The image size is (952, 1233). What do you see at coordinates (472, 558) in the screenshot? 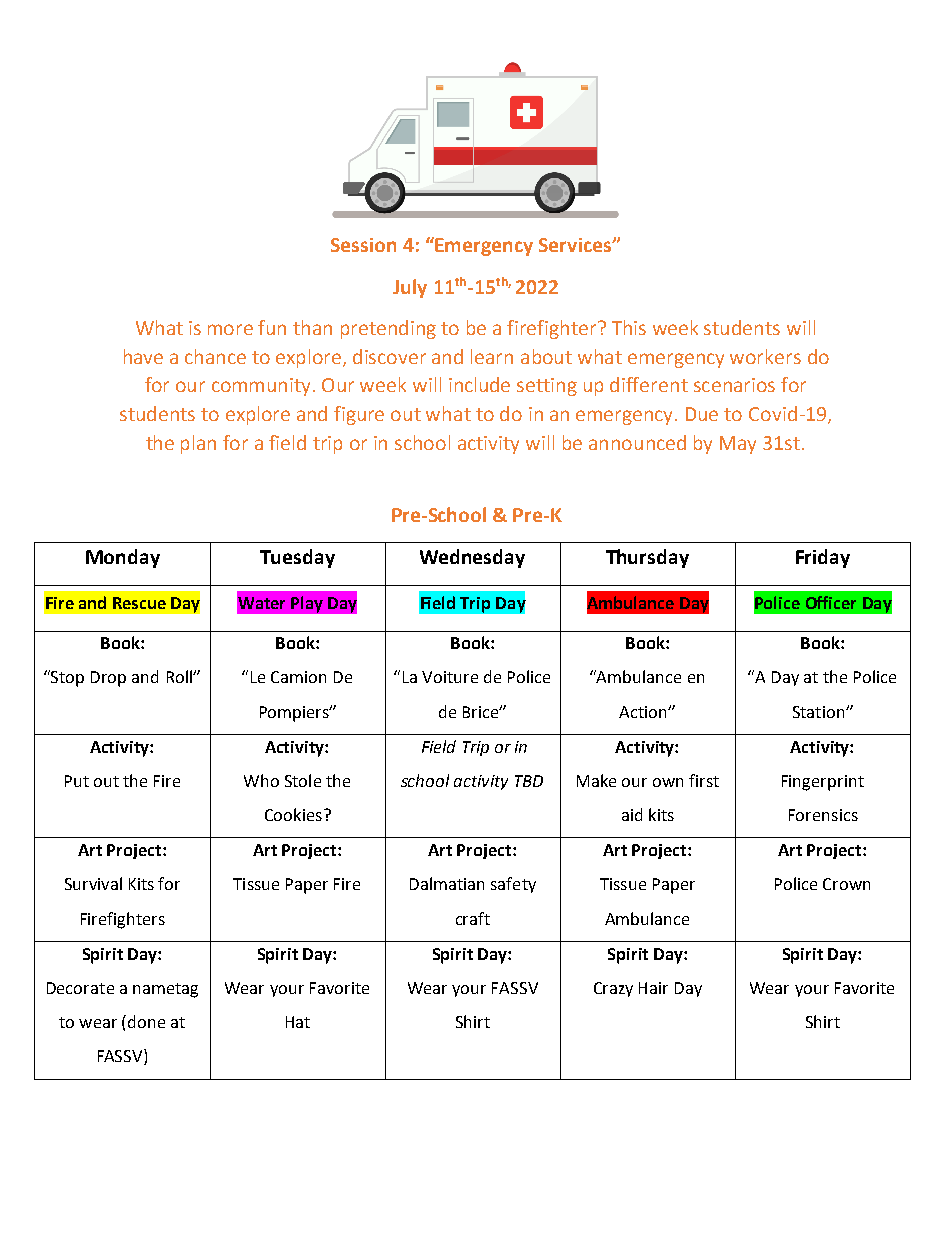
I see `Wednesday` at bounding box center [472, 558].
